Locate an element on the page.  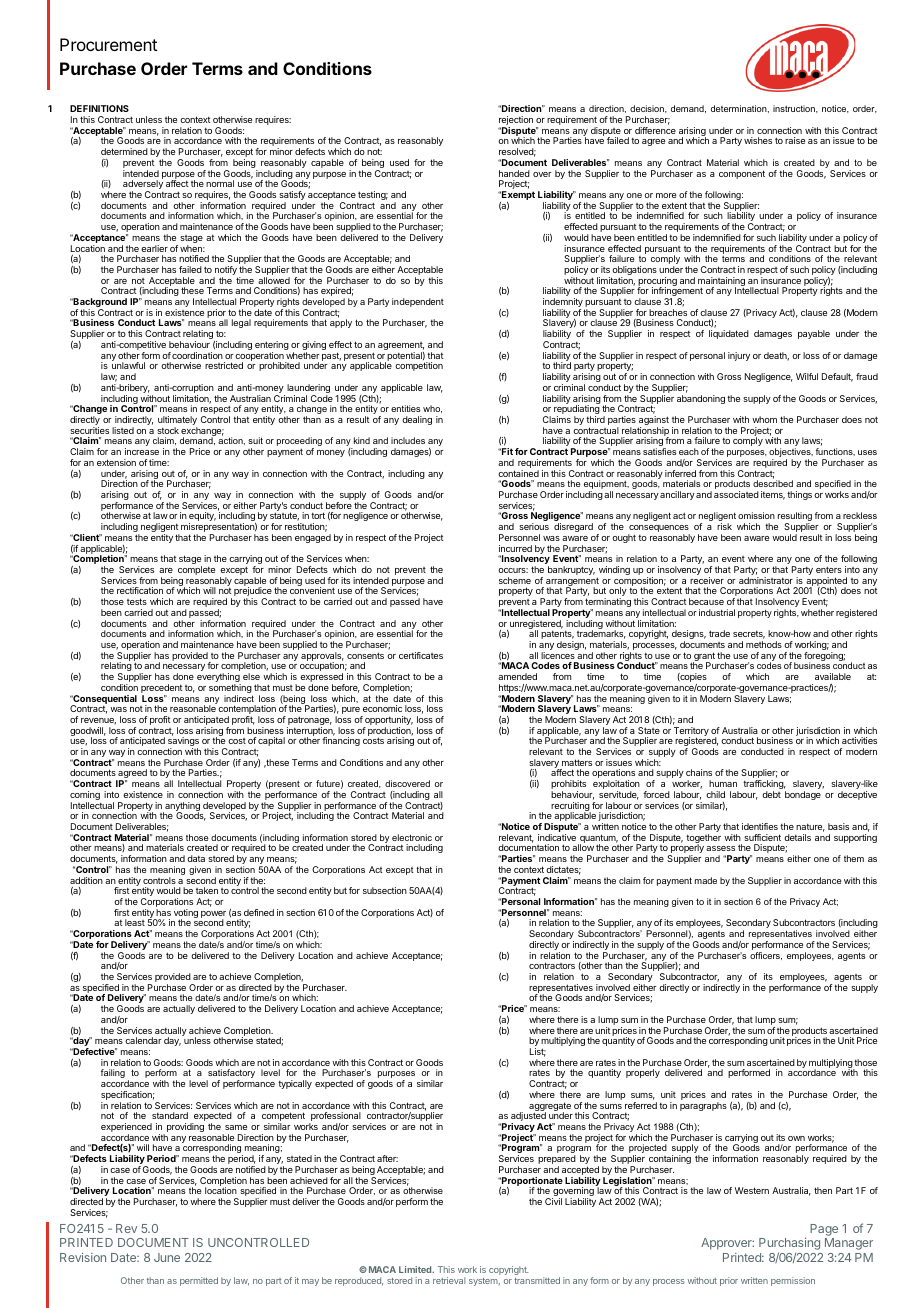
wishes is located at coordinates (758, 140).
